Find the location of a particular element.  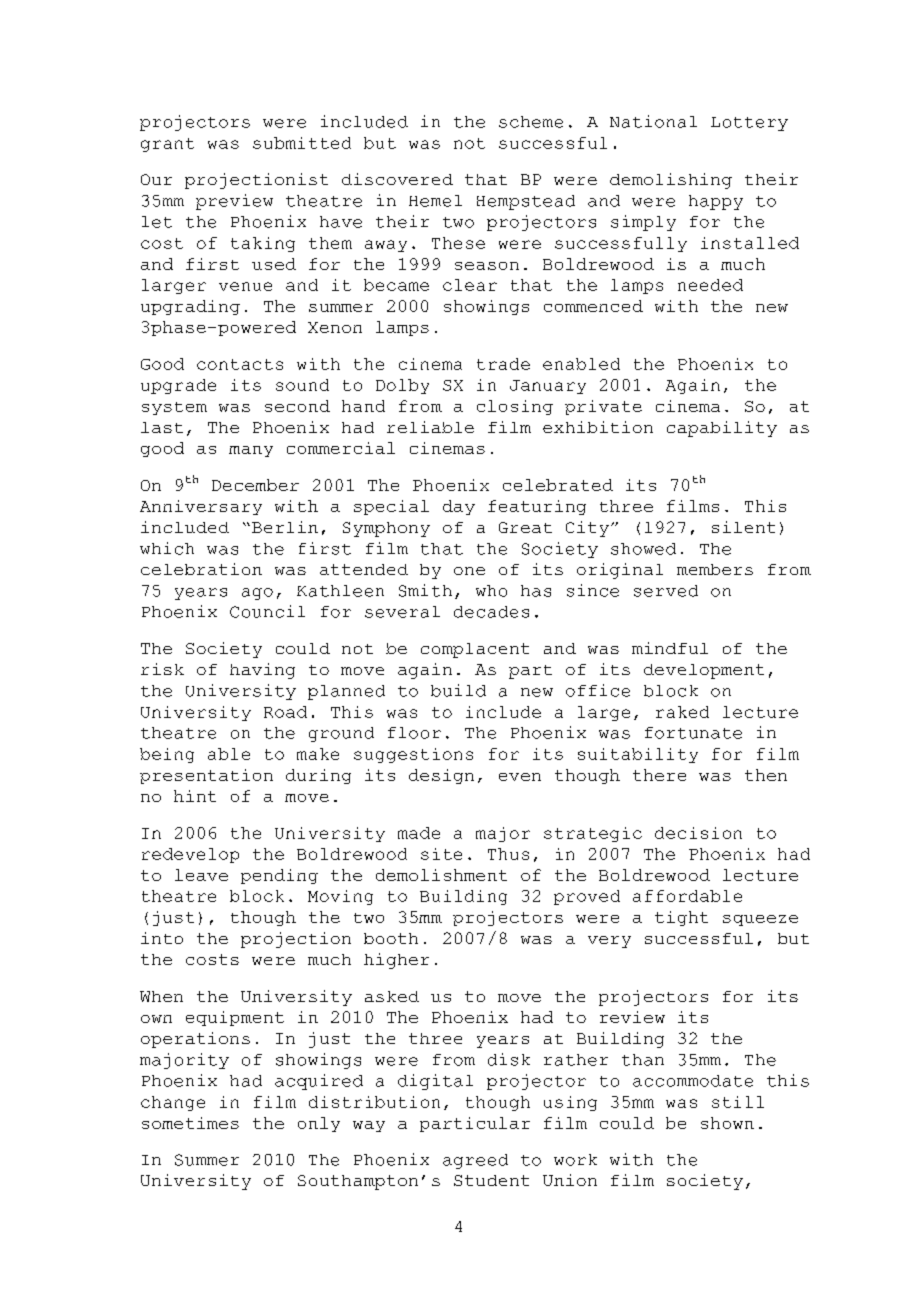

grant is located at coordinates (167, 145).
